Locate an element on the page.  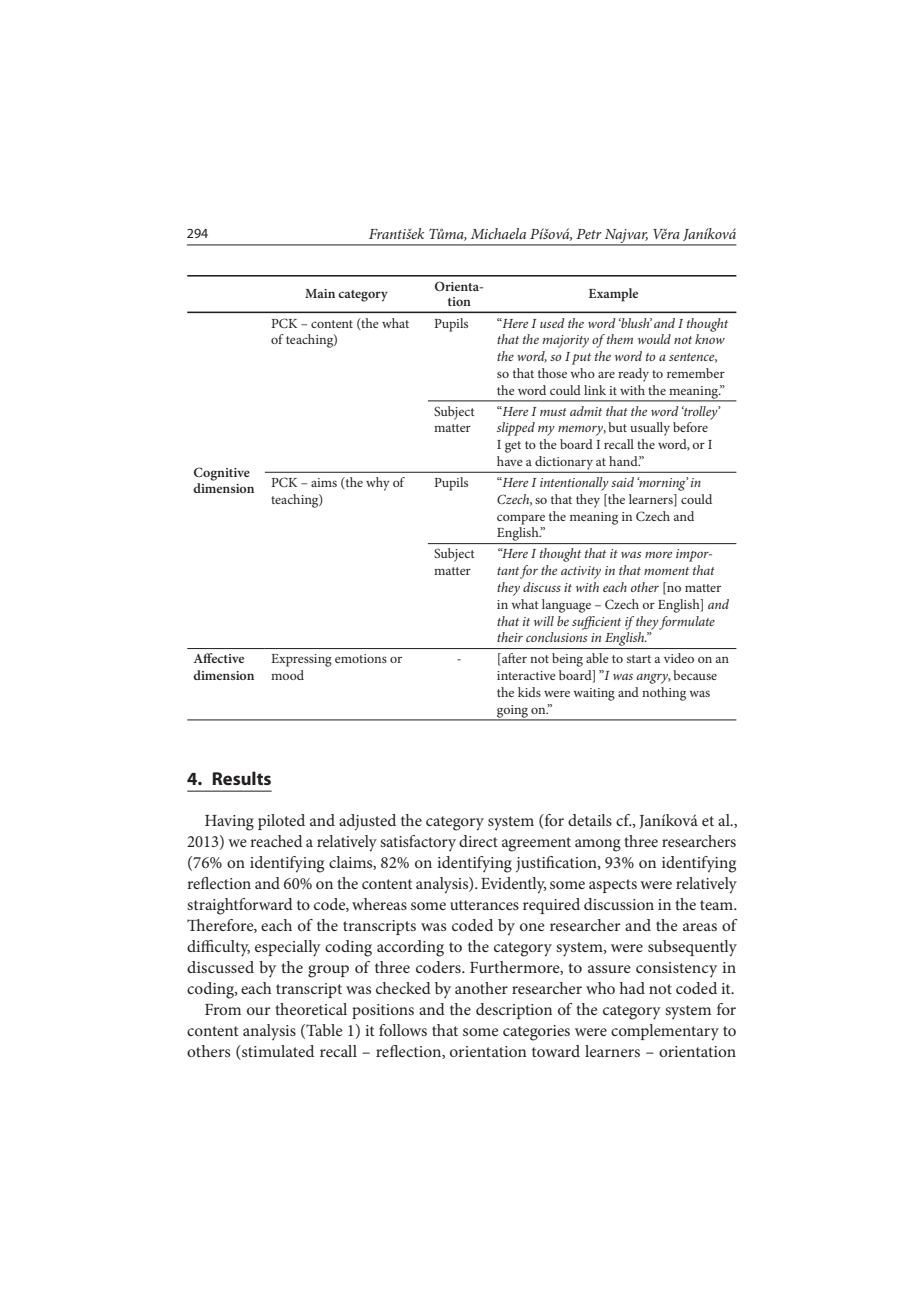
Main is located at coordinates (320, 293).
